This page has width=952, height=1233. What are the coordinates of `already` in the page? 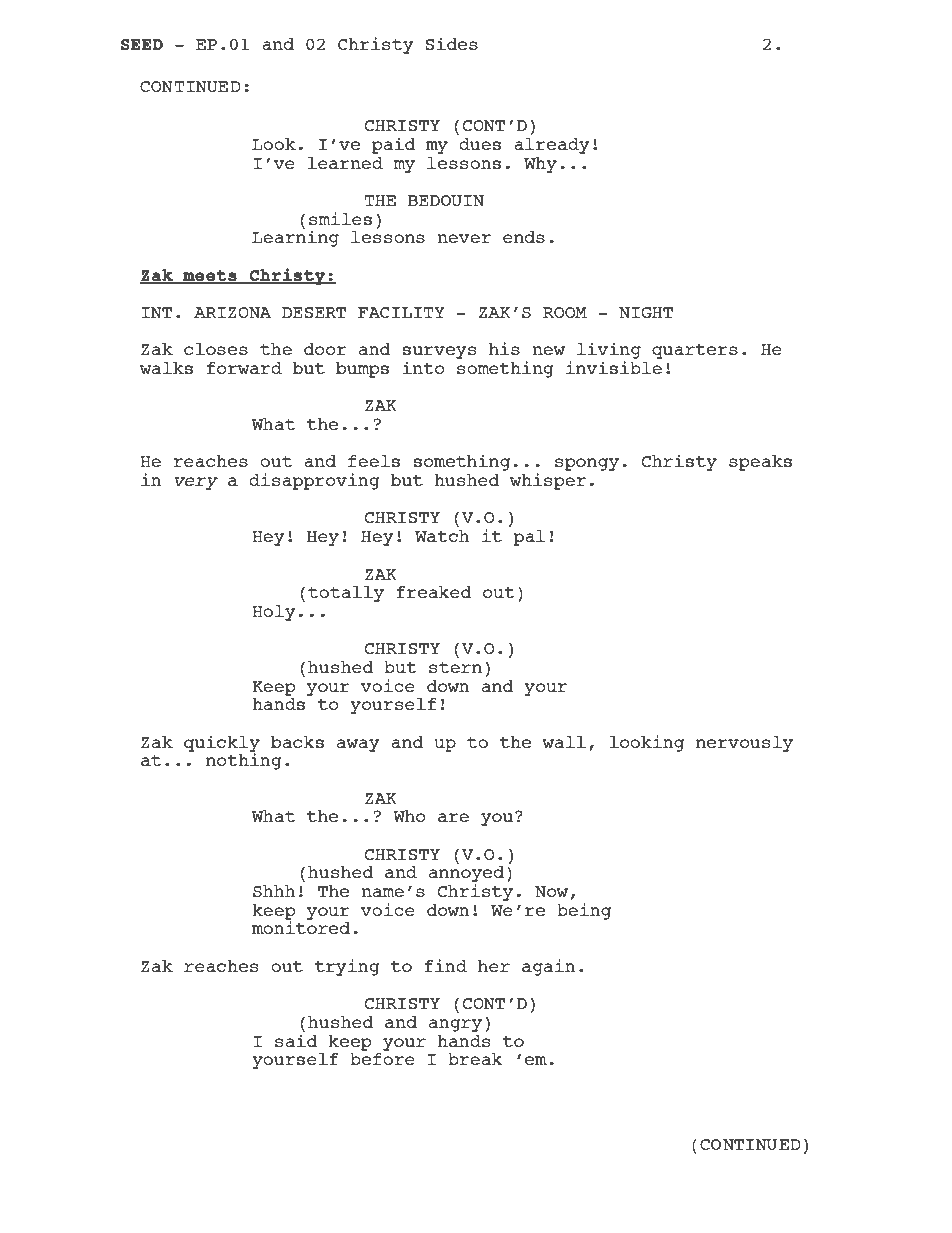 It's located at (552, 146).
